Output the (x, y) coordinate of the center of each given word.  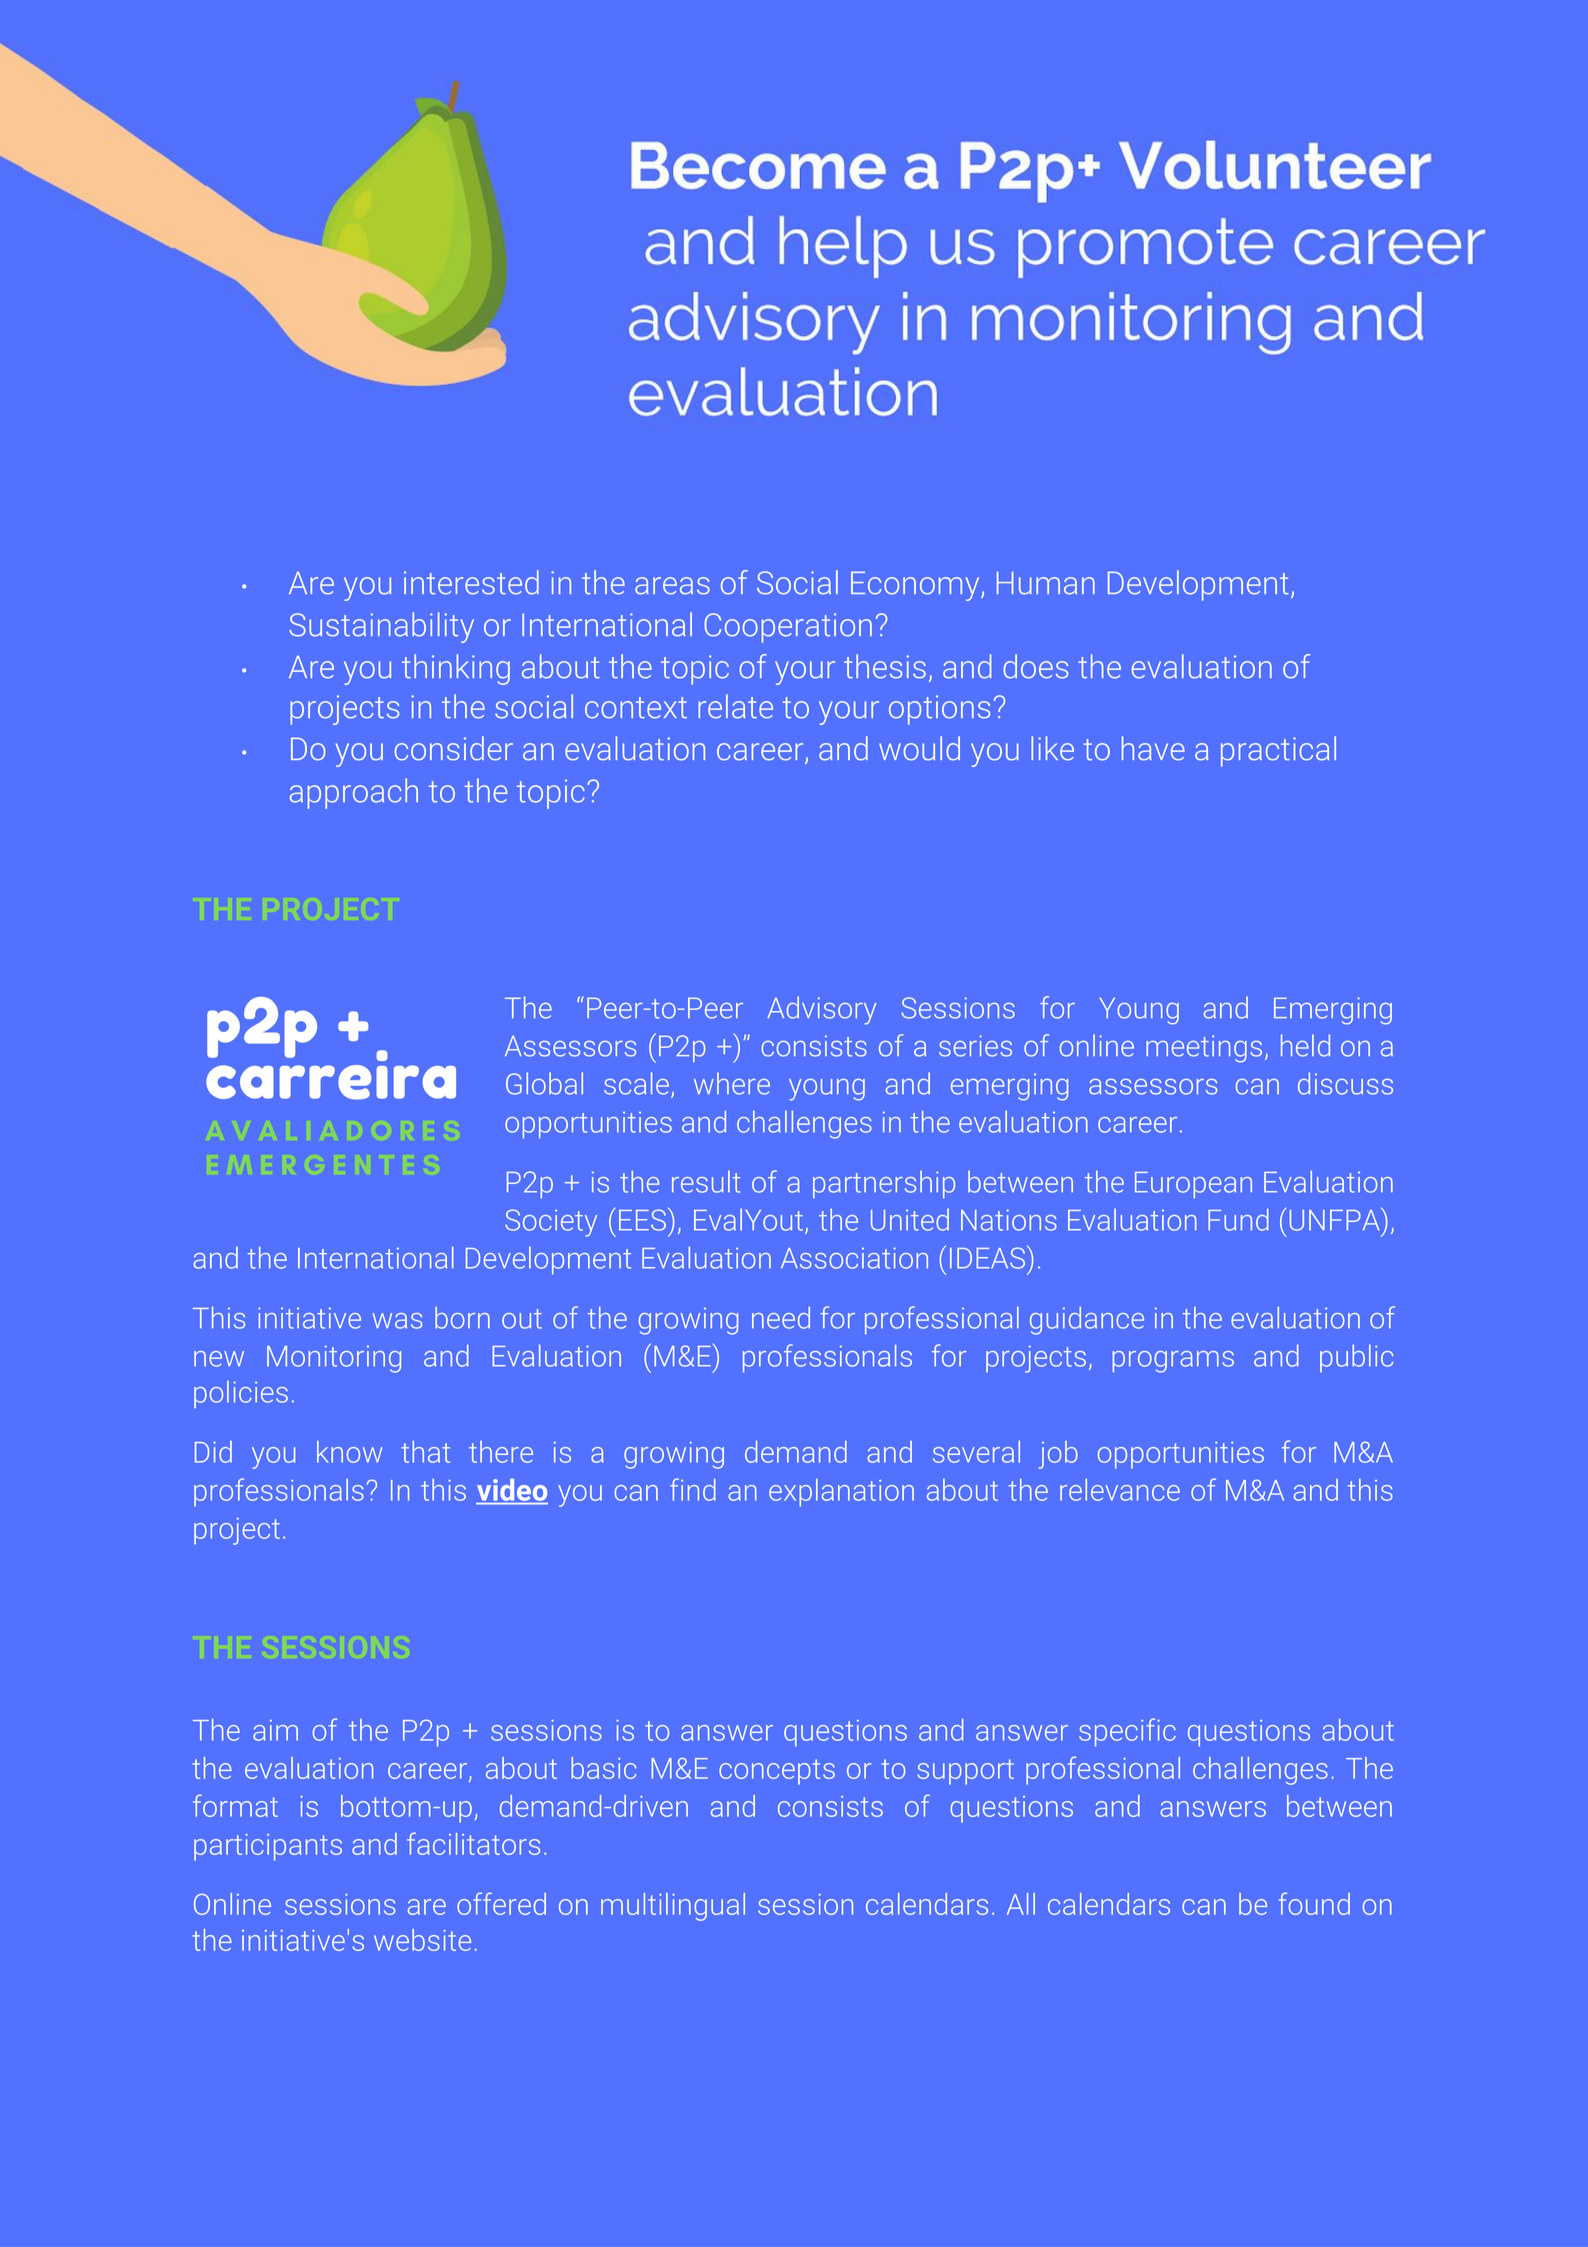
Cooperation (788, 628)
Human (1046, 583)
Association (854, 1258)
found (1314, 1903)
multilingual (673, 1907)
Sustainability (381, 627)
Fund (1238, 1219)
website (422, 1940)
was (397, 1321)
